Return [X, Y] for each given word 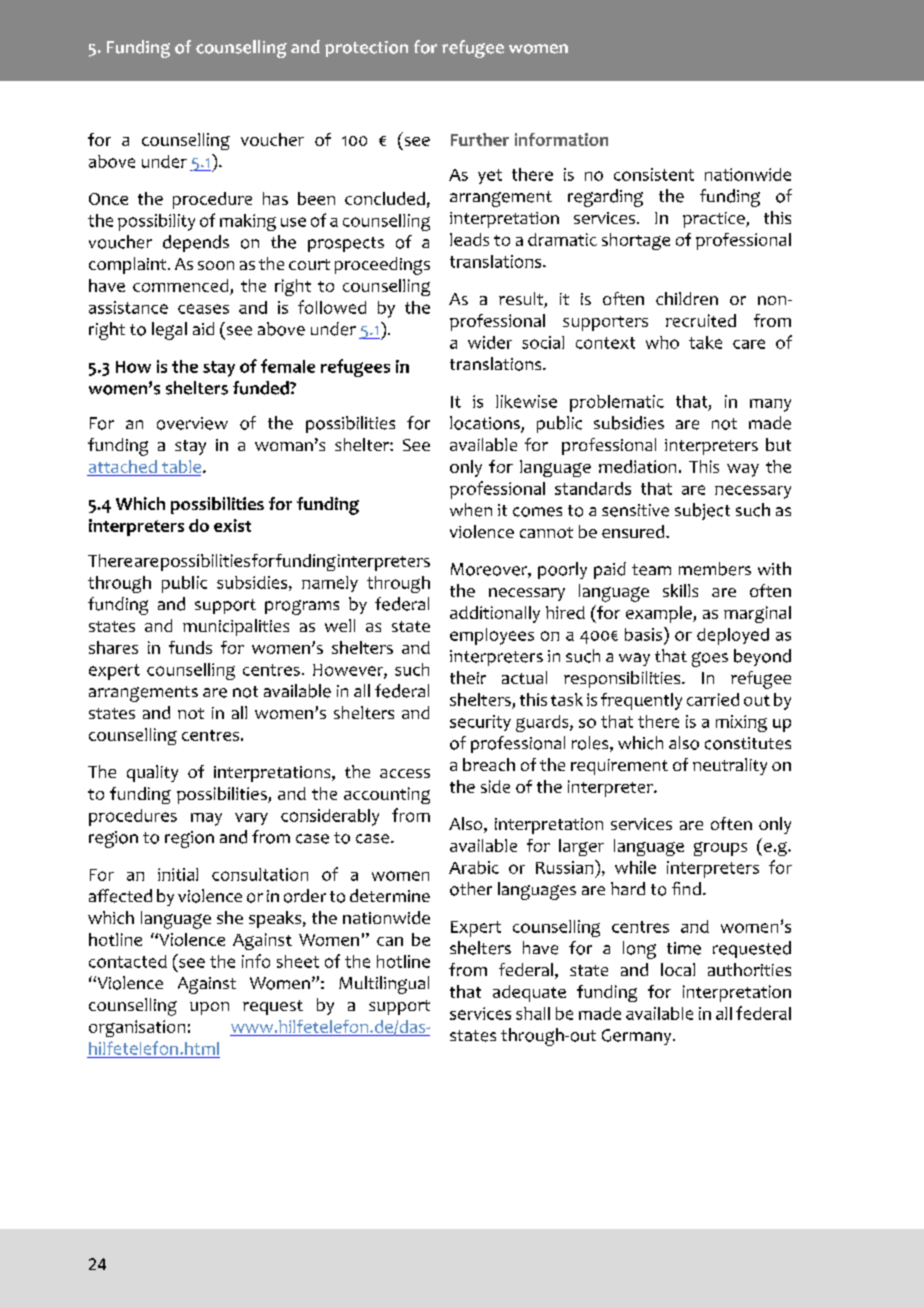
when [471, 510]
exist [232, 525]
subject [702, 511]
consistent [654, 174]
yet [490, 176]
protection [366, 49]
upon [209, 1008]
